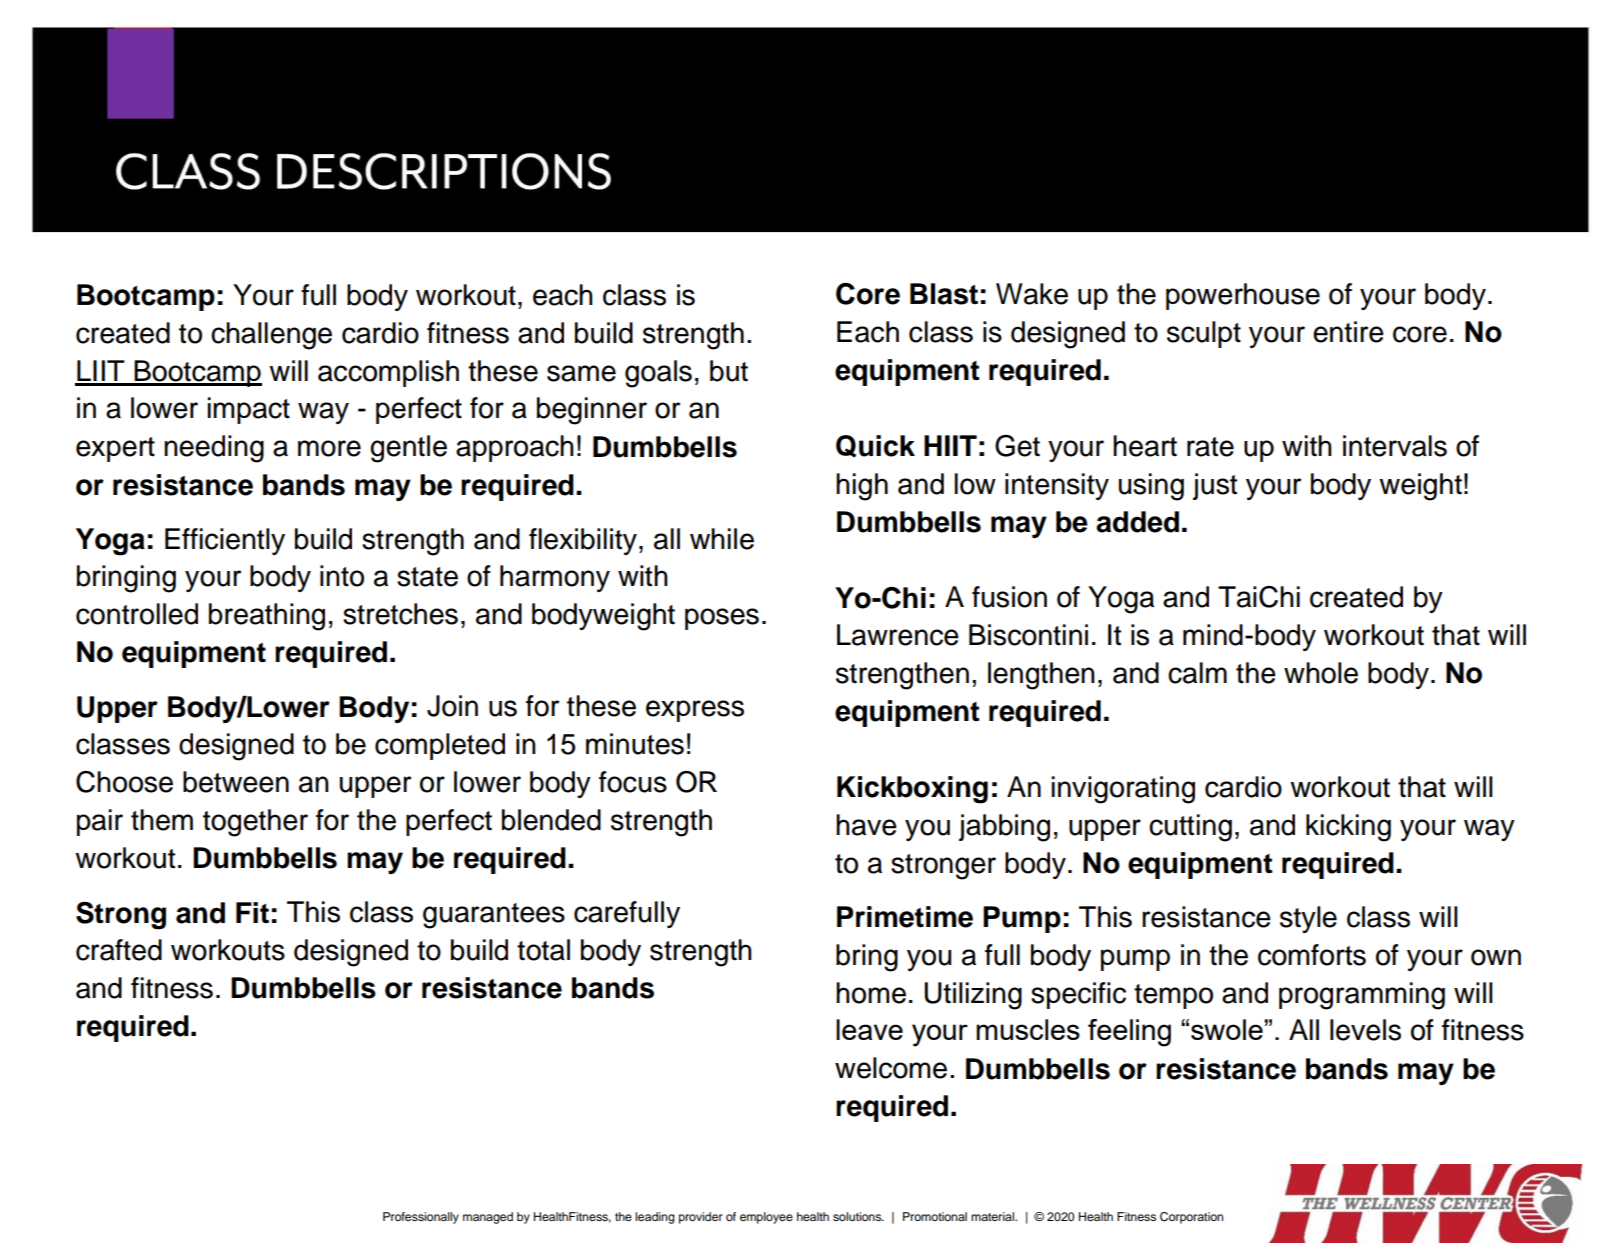 The height and width of the screenshot is (1252, 1620). What do you see at coordinates (722, 539) in the screenshot?
I see `while` at bounding box center [722, 539].
